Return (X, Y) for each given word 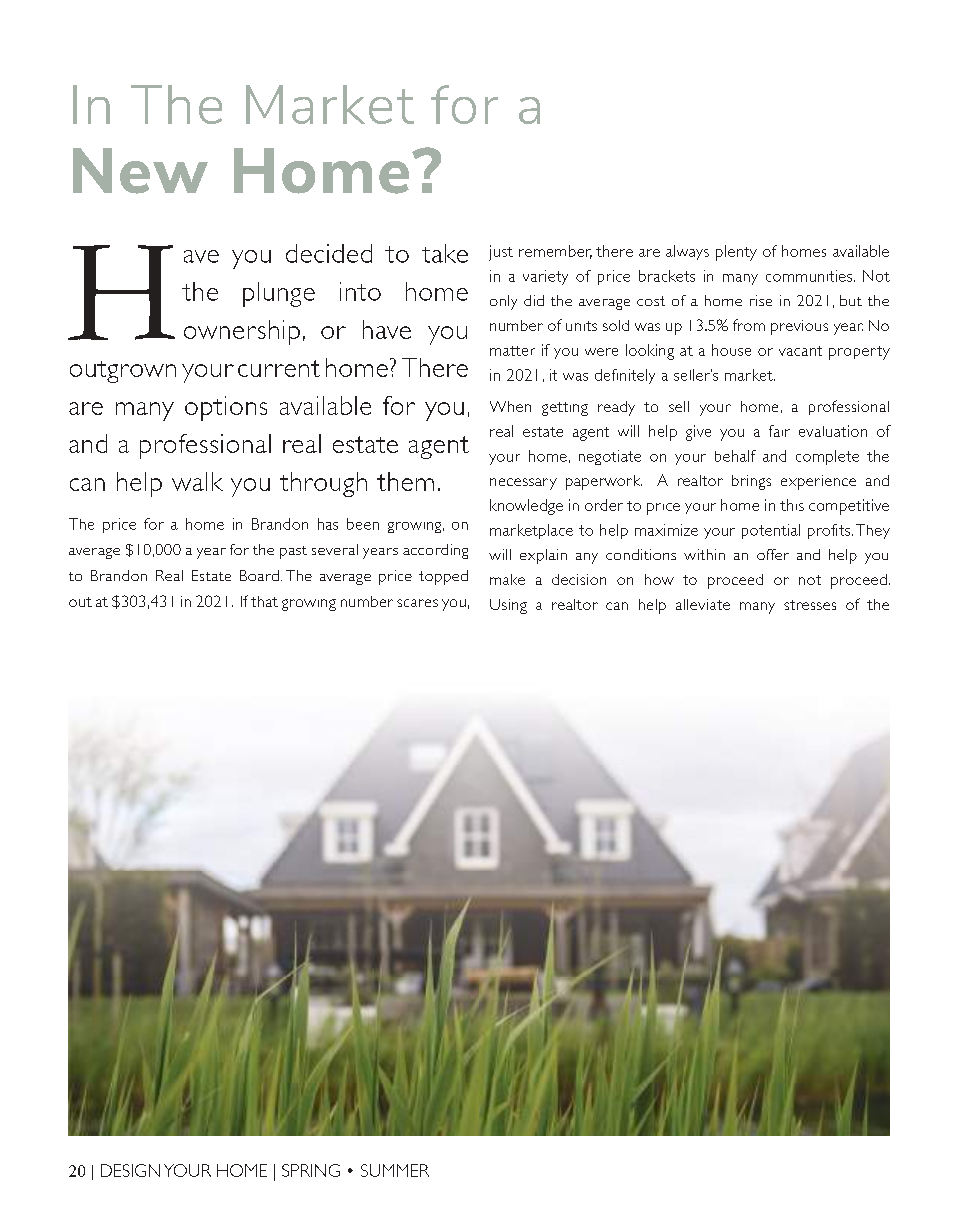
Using (508, 606)
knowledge (526, 507)
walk (197, 481)
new (140, 171)
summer (395, 1170)
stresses (810, 605)
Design (130, 1170)
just (501, 253)
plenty (736, 253)
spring (311, 1170)
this (792, 505)
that (264, 601)
